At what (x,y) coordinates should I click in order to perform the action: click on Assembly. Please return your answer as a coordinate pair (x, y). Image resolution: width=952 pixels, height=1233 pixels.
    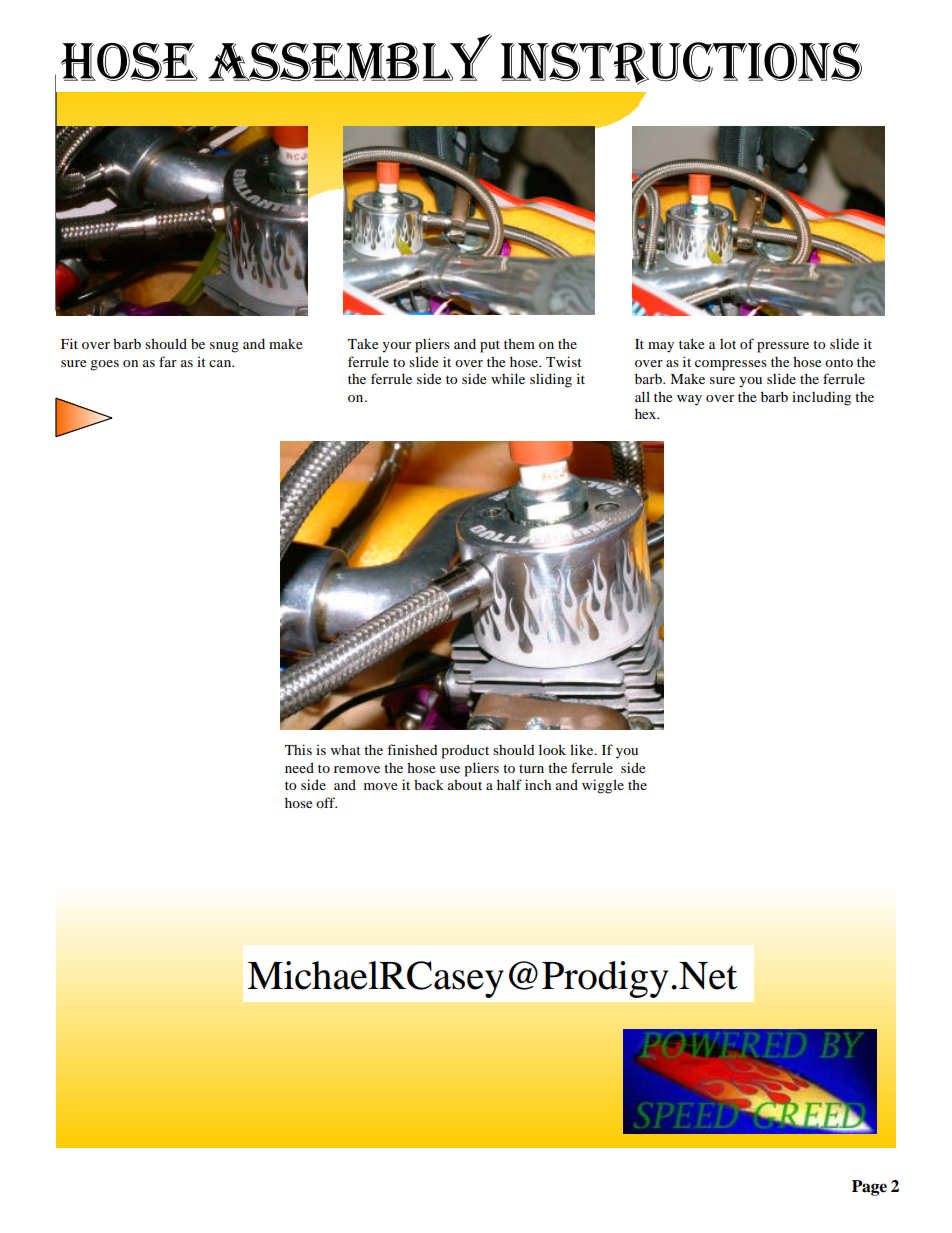
    Looking at the image, I should click on (350, 57).
